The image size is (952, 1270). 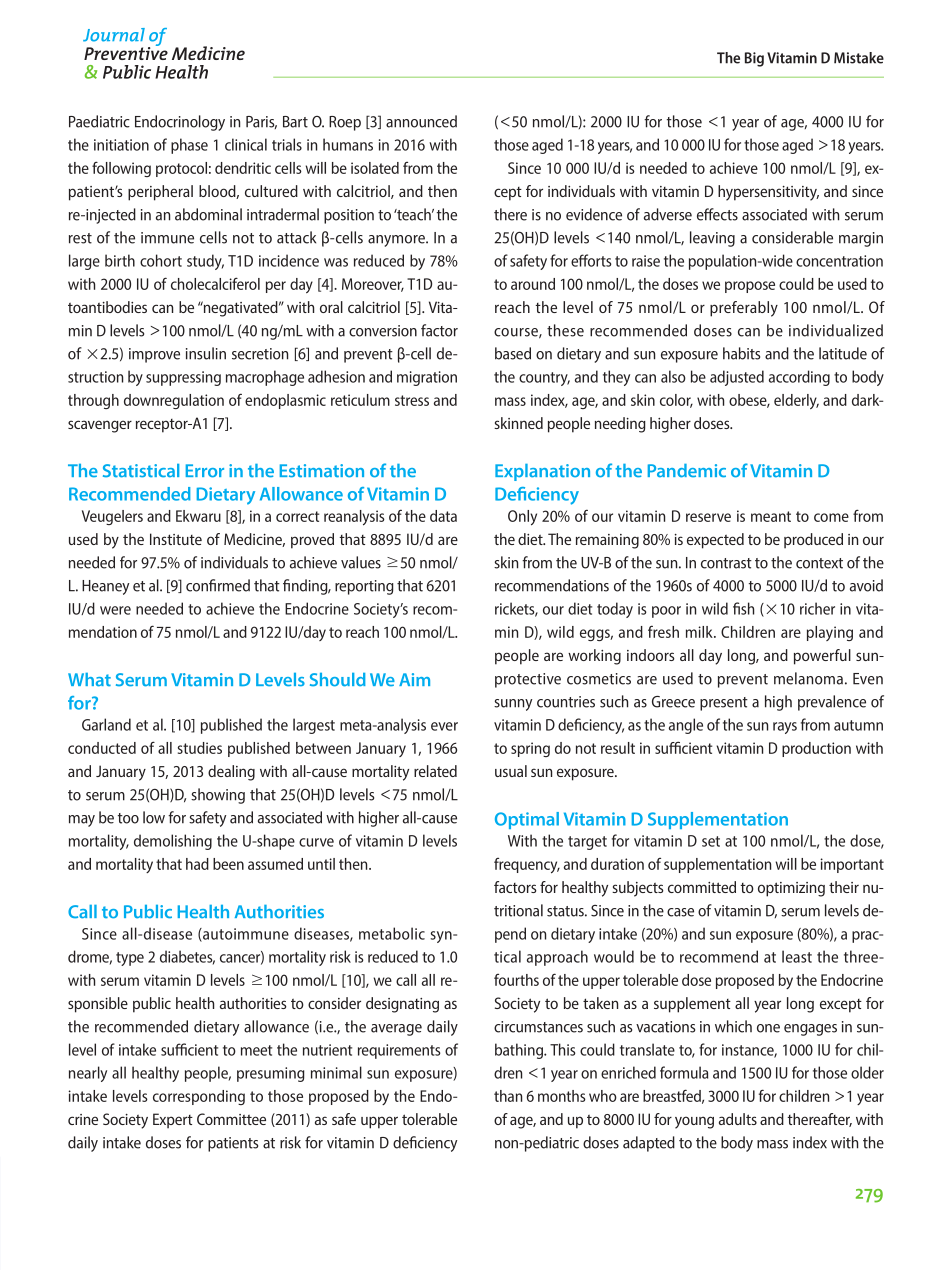 I want to click on phase, so click(x=189, y=146).
